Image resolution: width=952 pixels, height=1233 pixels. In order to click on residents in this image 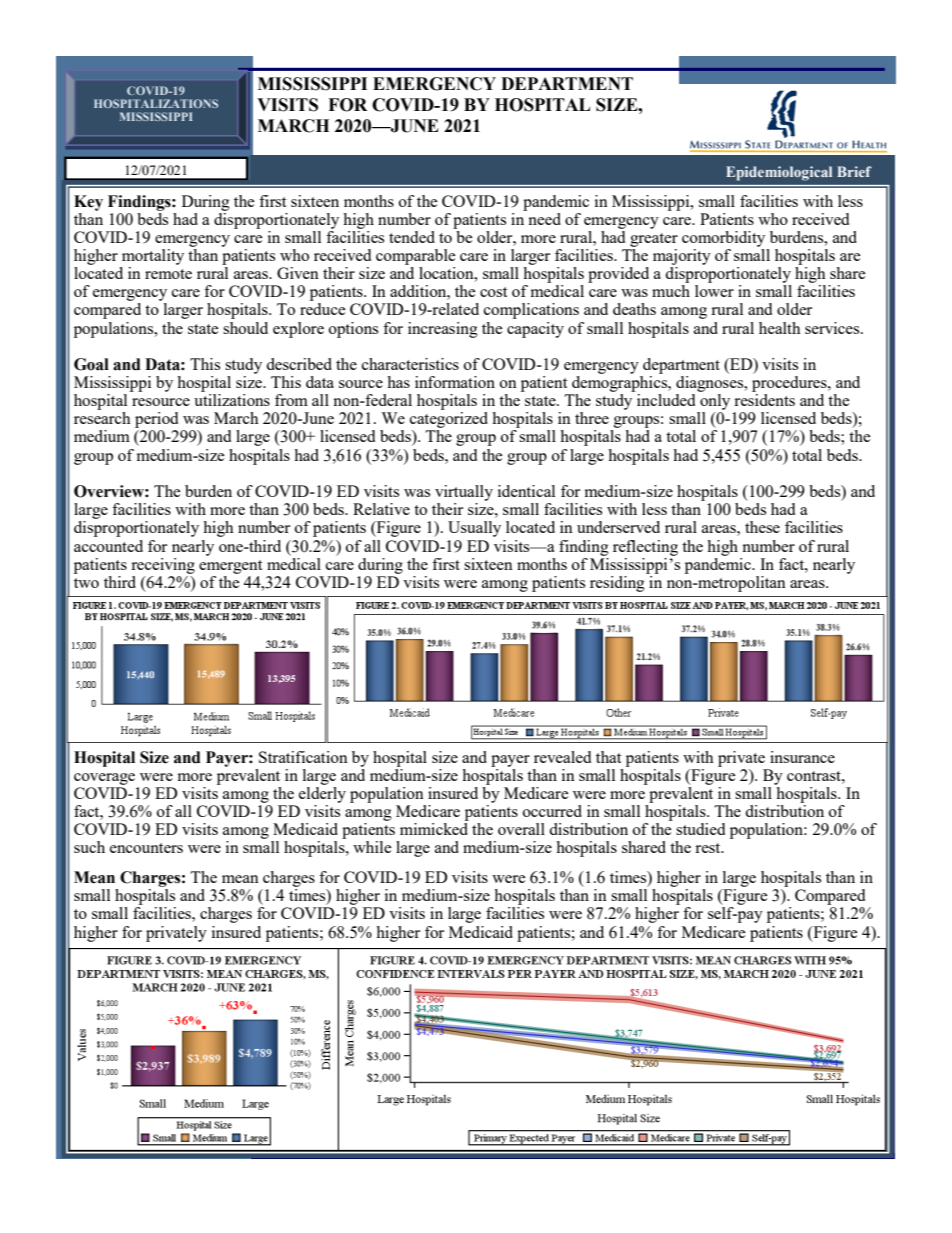, I will do `click(764, 400)`.
